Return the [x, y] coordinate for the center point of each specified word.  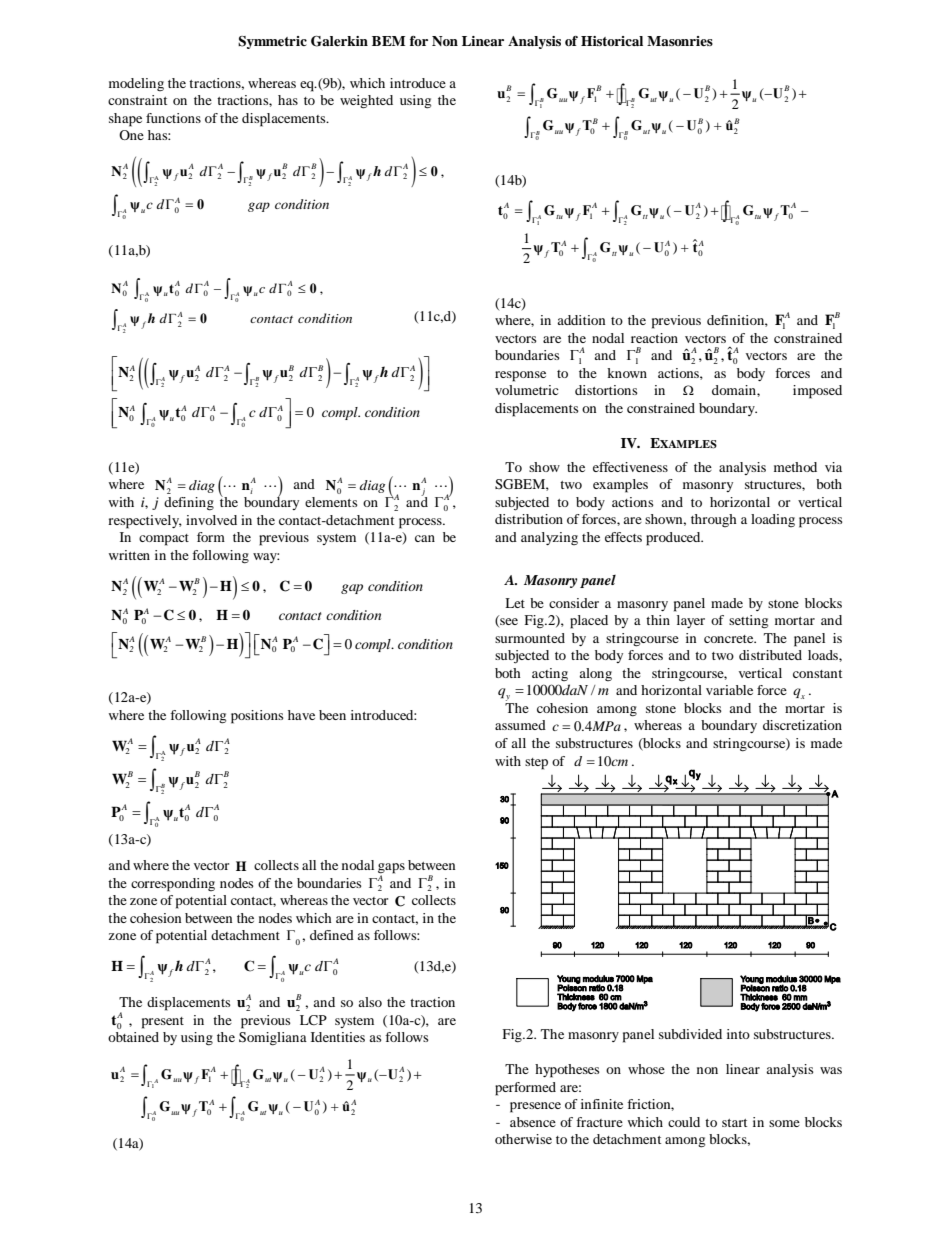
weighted [366, 102]
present [163, 1023]
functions [173, 118]
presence [535, 1107]
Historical [612, 41]
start [734, 1123]
